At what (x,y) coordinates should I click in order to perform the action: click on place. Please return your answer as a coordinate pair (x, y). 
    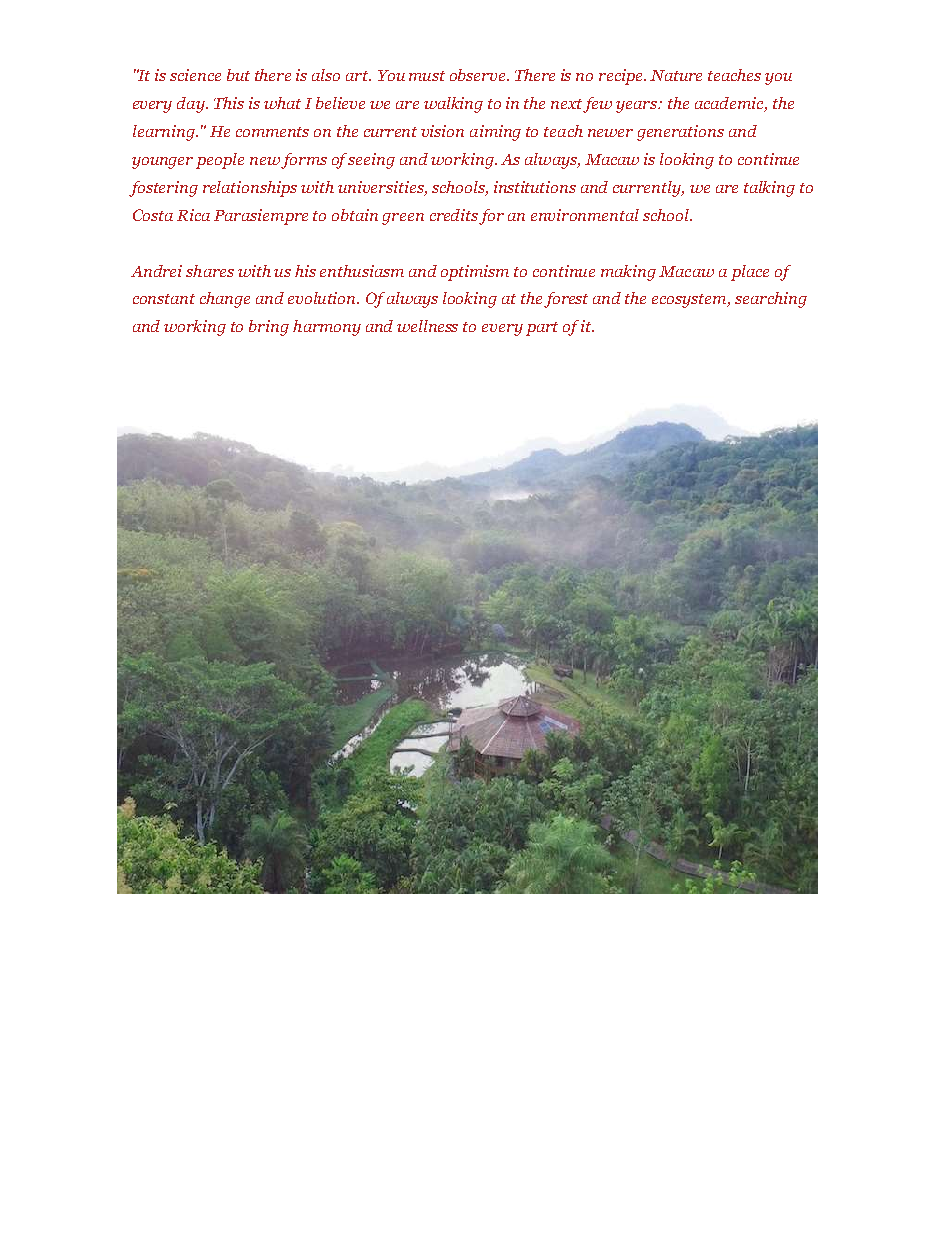
    Looking at the image, I should click on (750, 273).
